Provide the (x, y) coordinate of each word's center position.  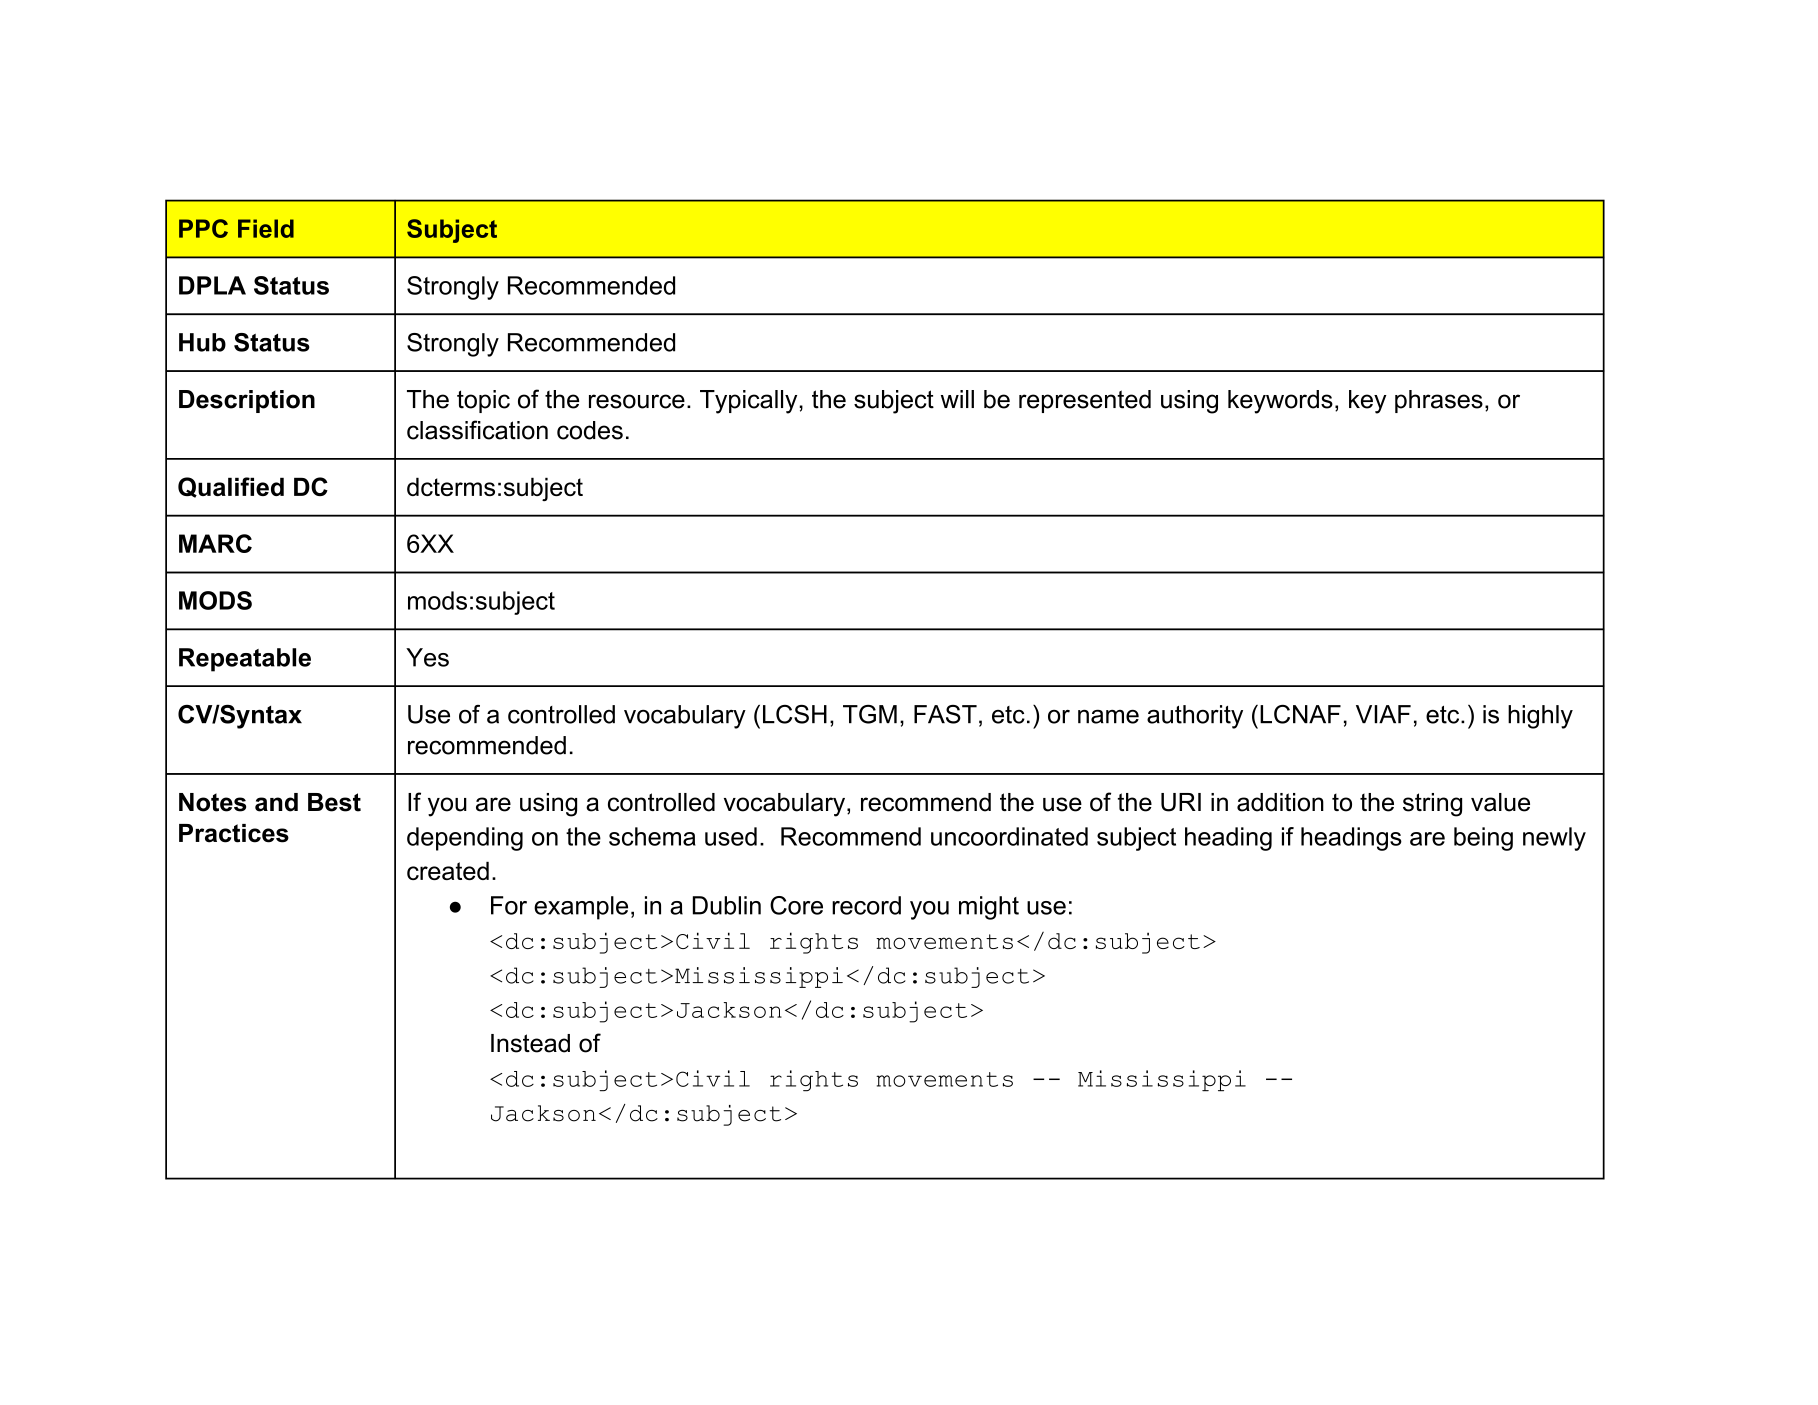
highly (1540, 717)
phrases (1439, 401)
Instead (530, 1043)
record (866, 905)
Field (266, 228)
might (989, 908)
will (957, 399)
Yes (427, 657)
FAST (945, 714)
